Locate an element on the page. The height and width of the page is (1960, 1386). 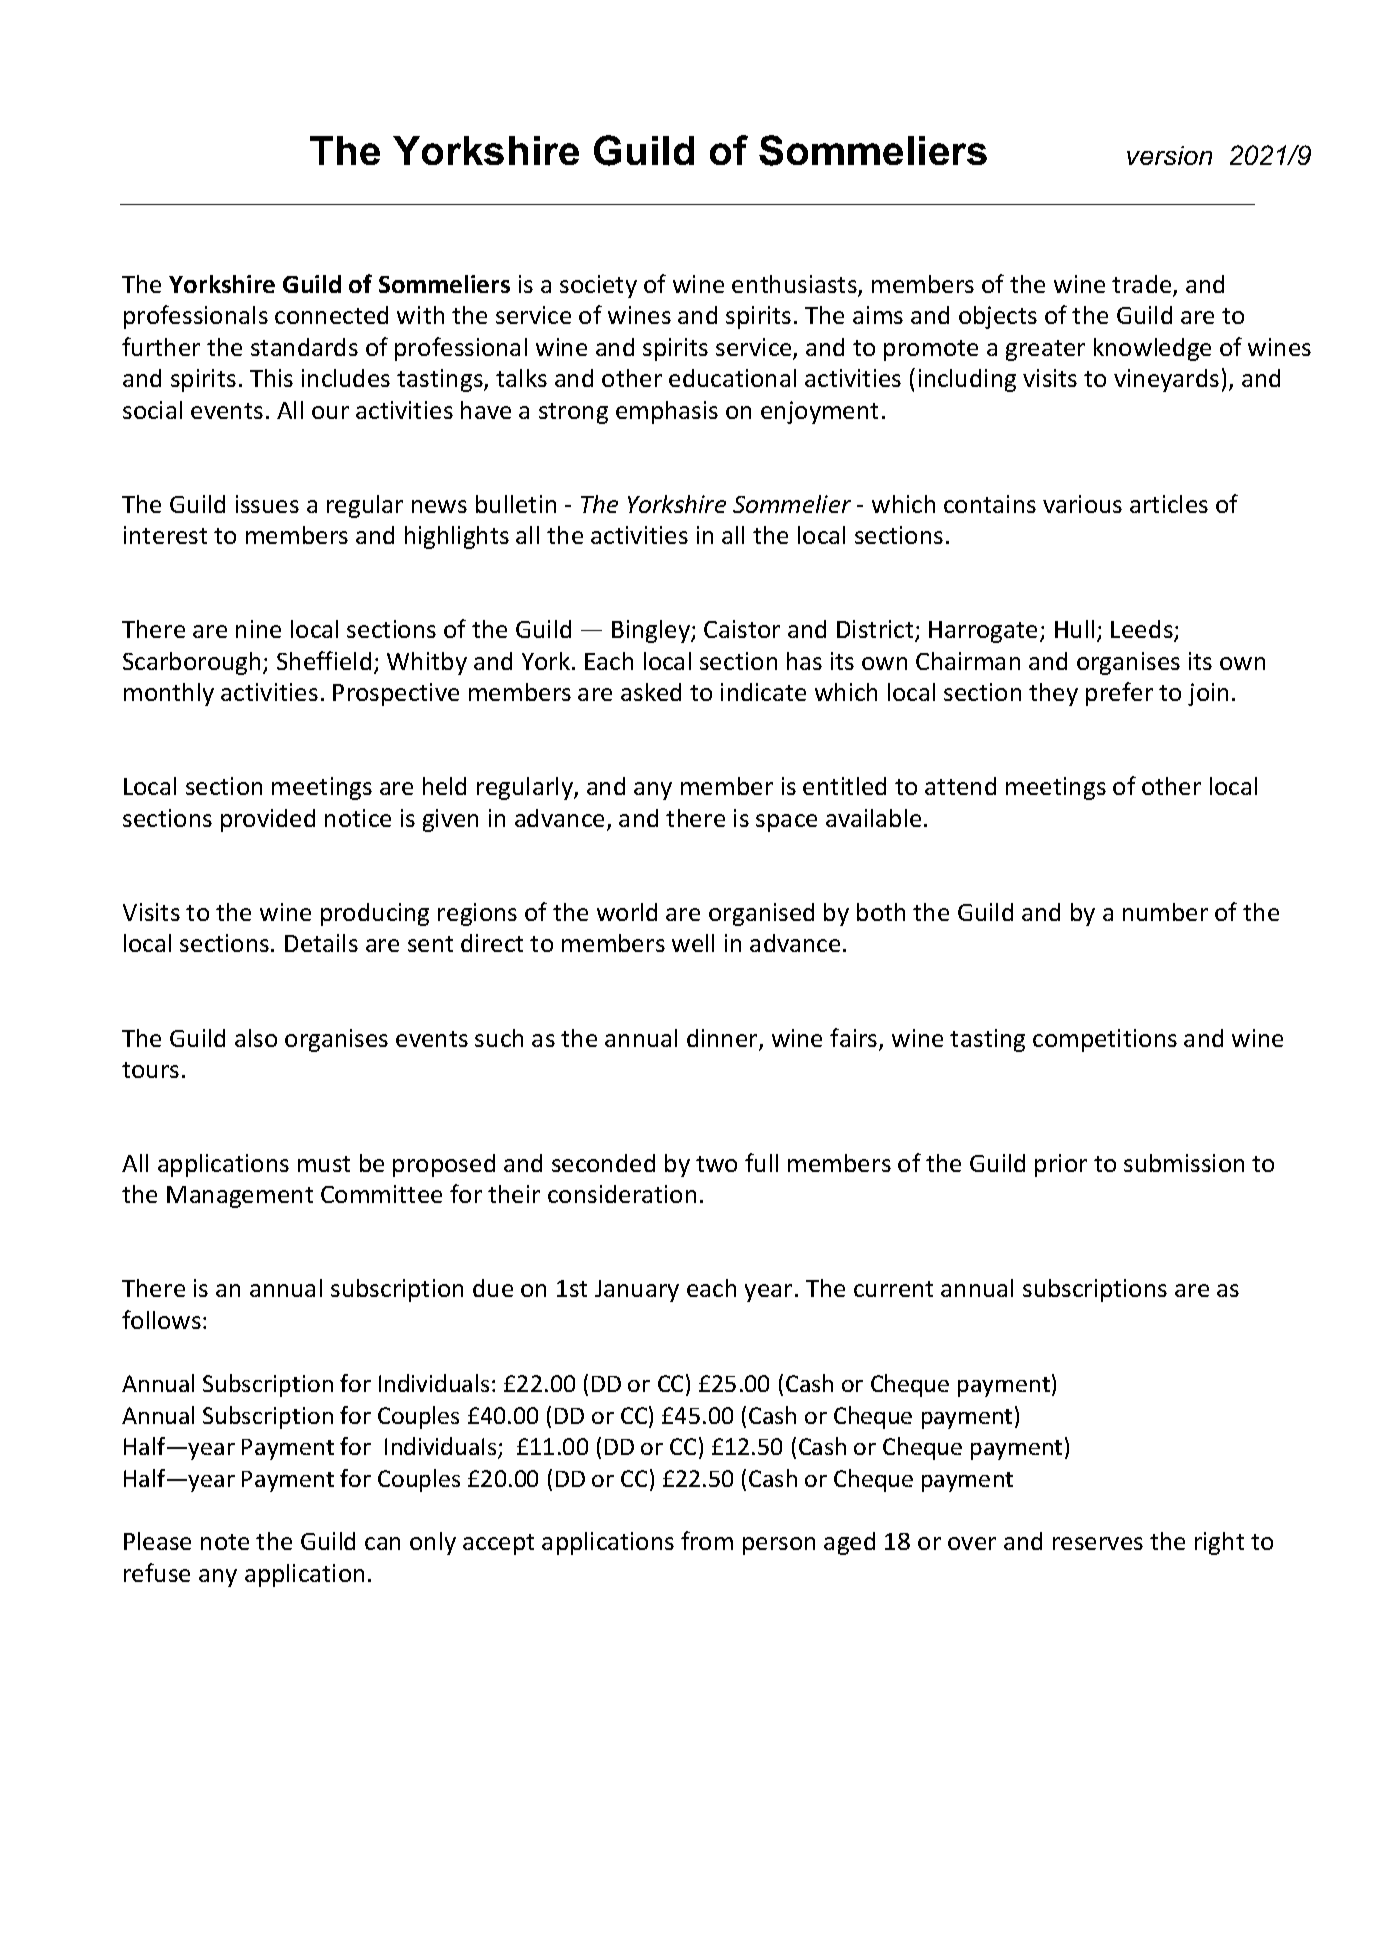
society is located at coordinates (598, 286).
